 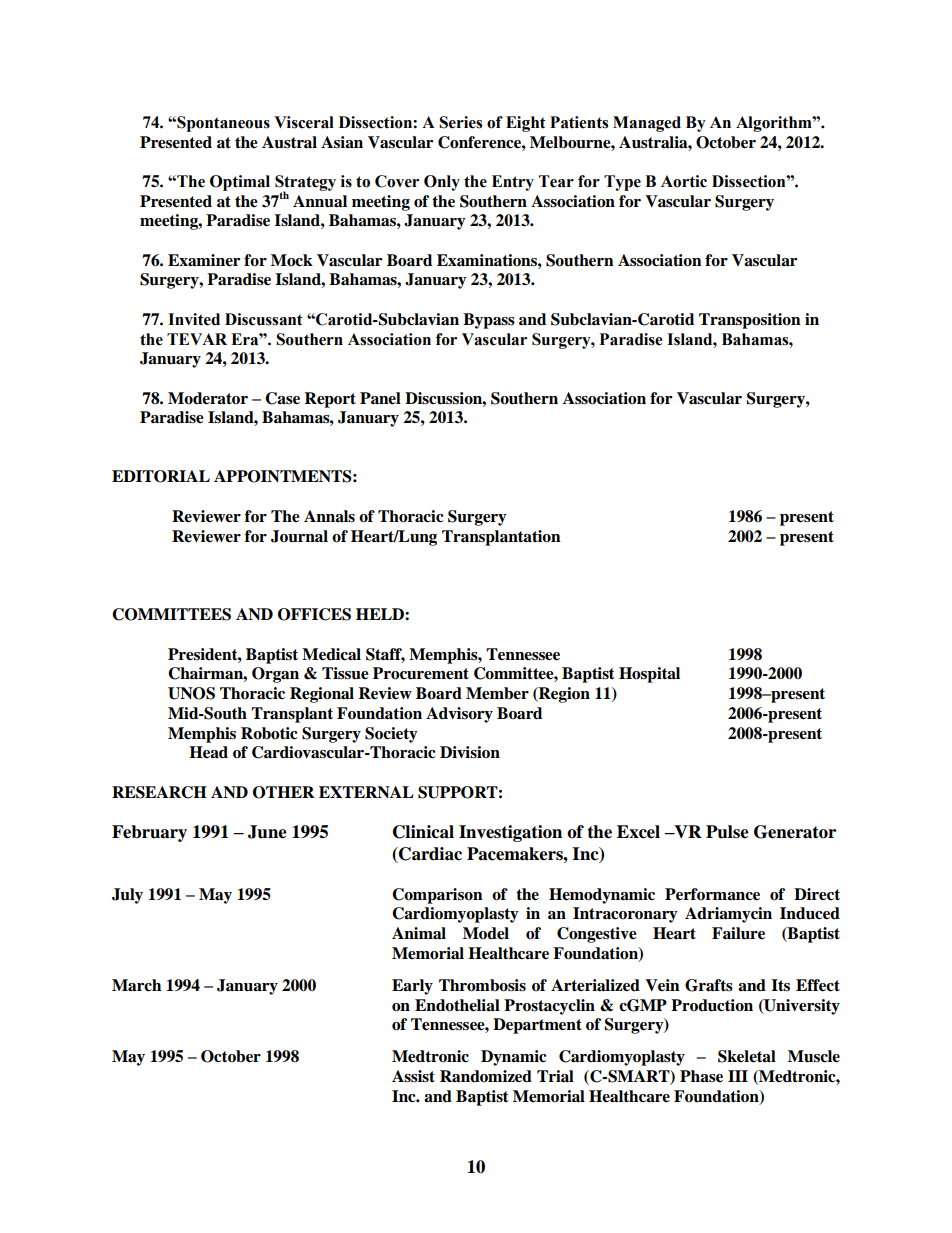 I want to click on Skeletal, so click(x=747, y=1056).
